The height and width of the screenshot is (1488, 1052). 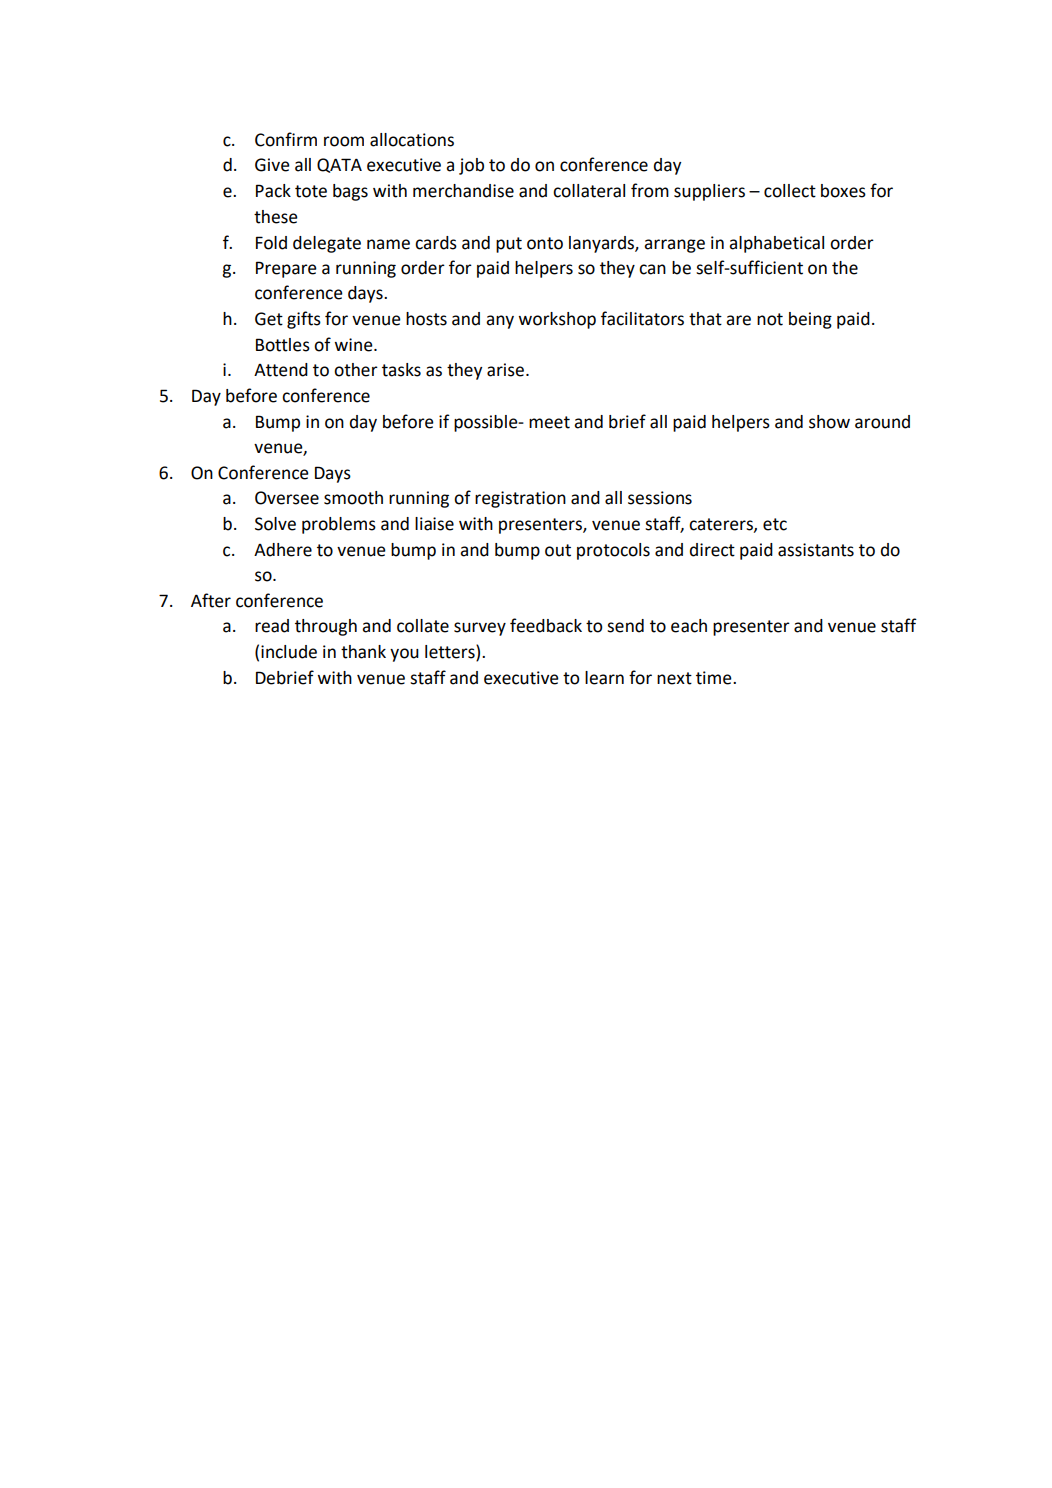 I want to click on job, so click(x=471, y=166).
